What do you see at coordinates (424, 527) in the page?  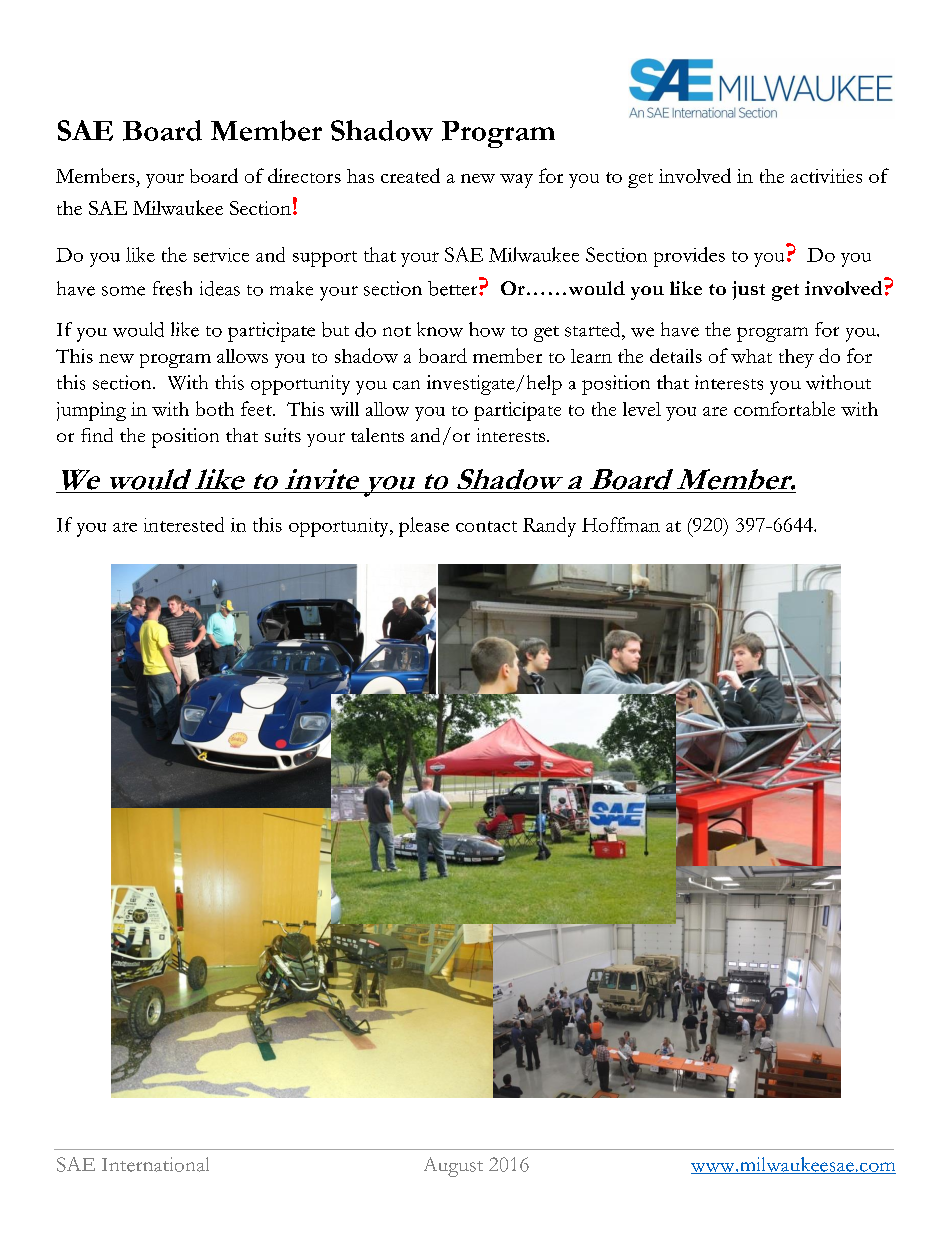 I see `please` at bounding box center [424, 527].
